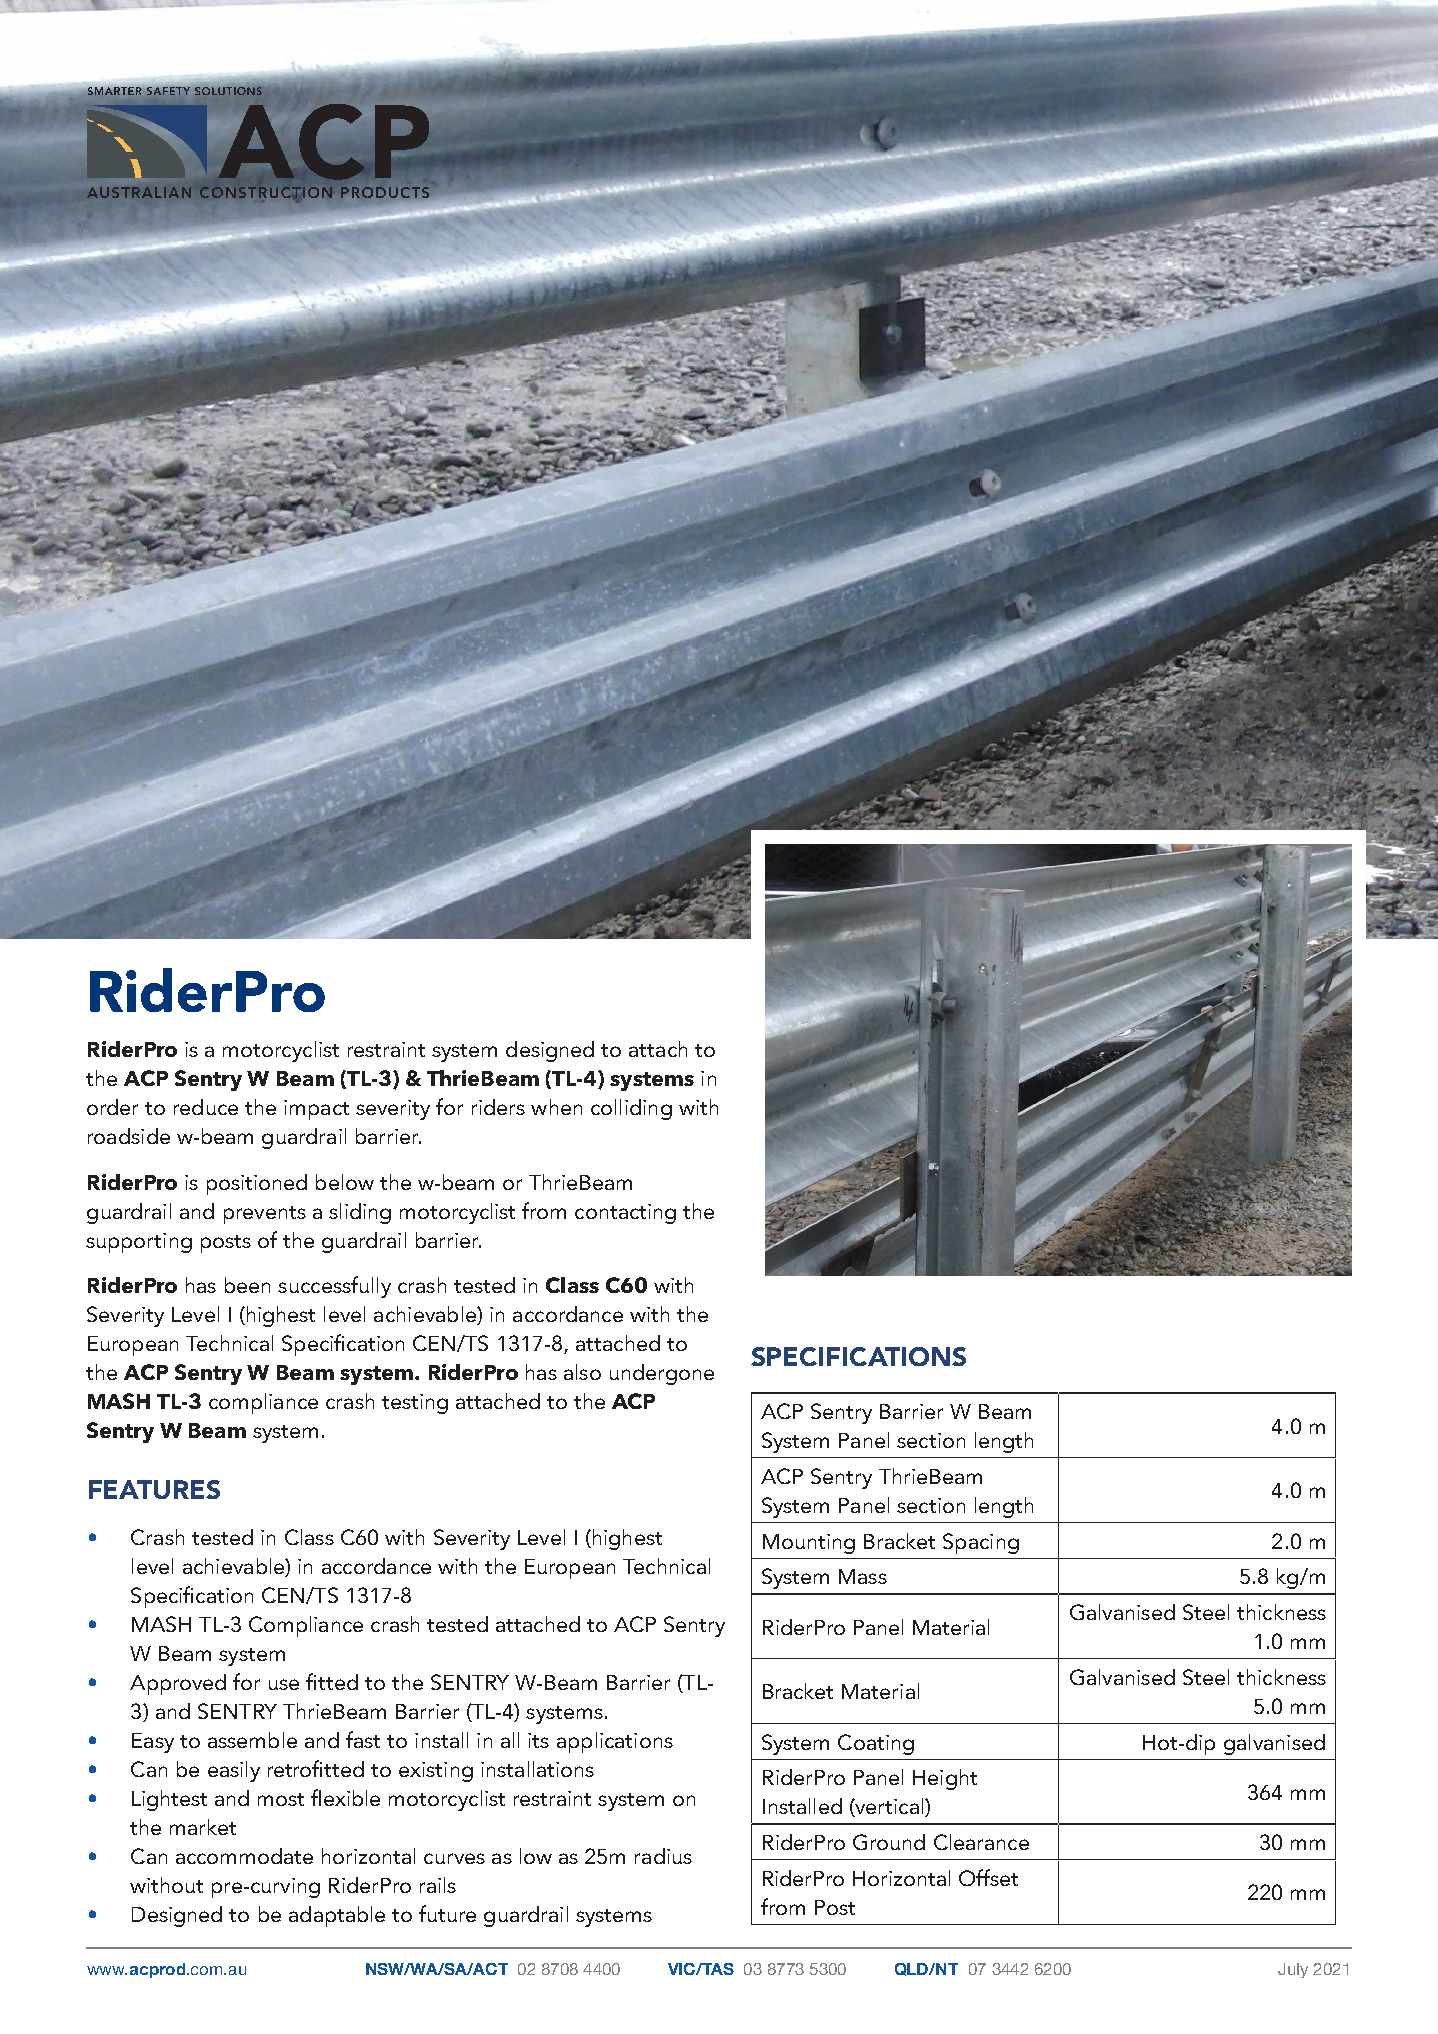 The width and height of the screenshot is (1438, 2034). What do you see at coordinates (247, 1285) in the screenshot?
I see `been` at bounding box center [247, 1285].
